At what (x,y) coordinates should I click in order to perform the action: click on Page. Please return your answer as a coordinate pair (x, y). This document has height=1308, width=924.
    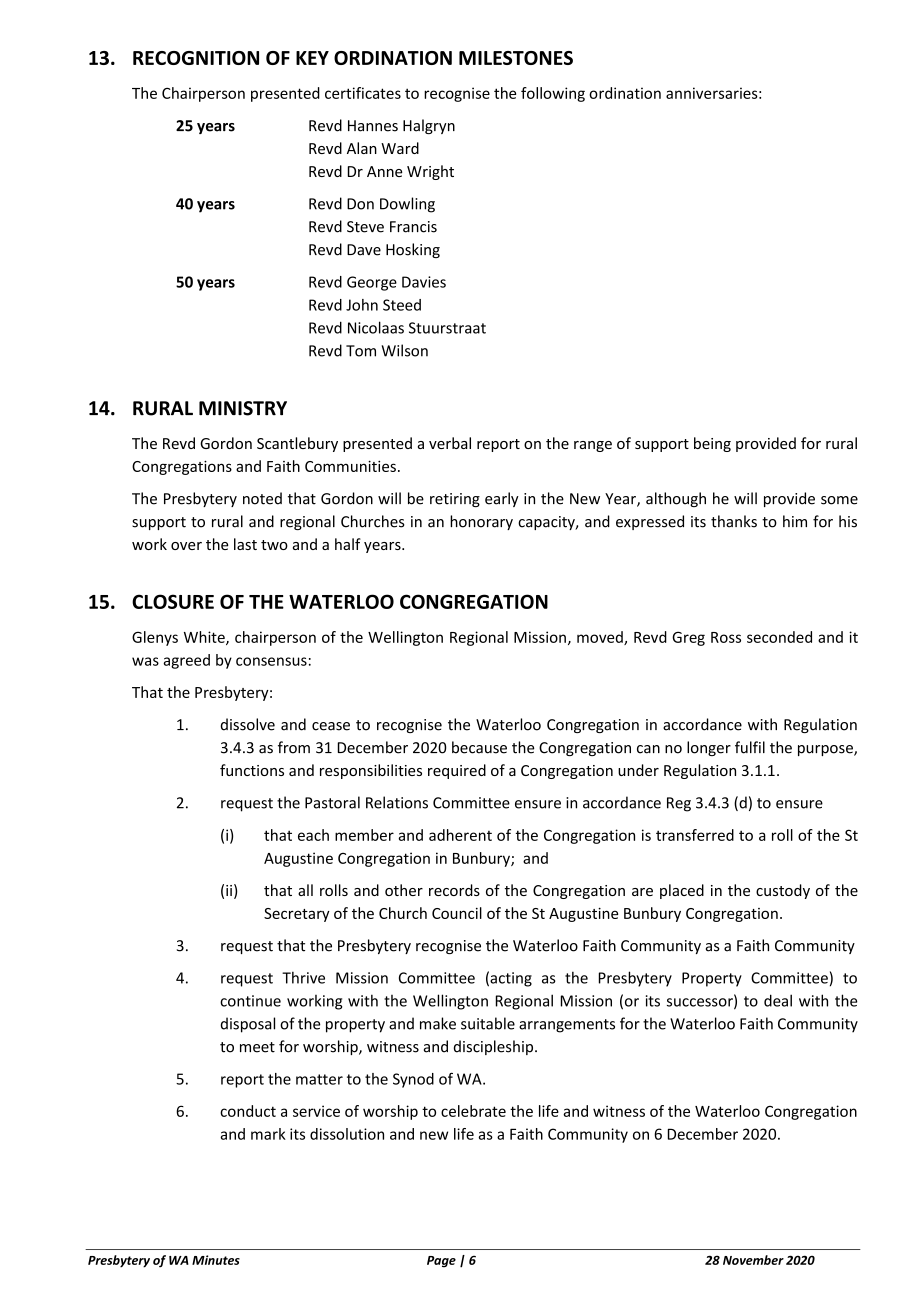
    Looking at the image, I should click on (441, 1262).
